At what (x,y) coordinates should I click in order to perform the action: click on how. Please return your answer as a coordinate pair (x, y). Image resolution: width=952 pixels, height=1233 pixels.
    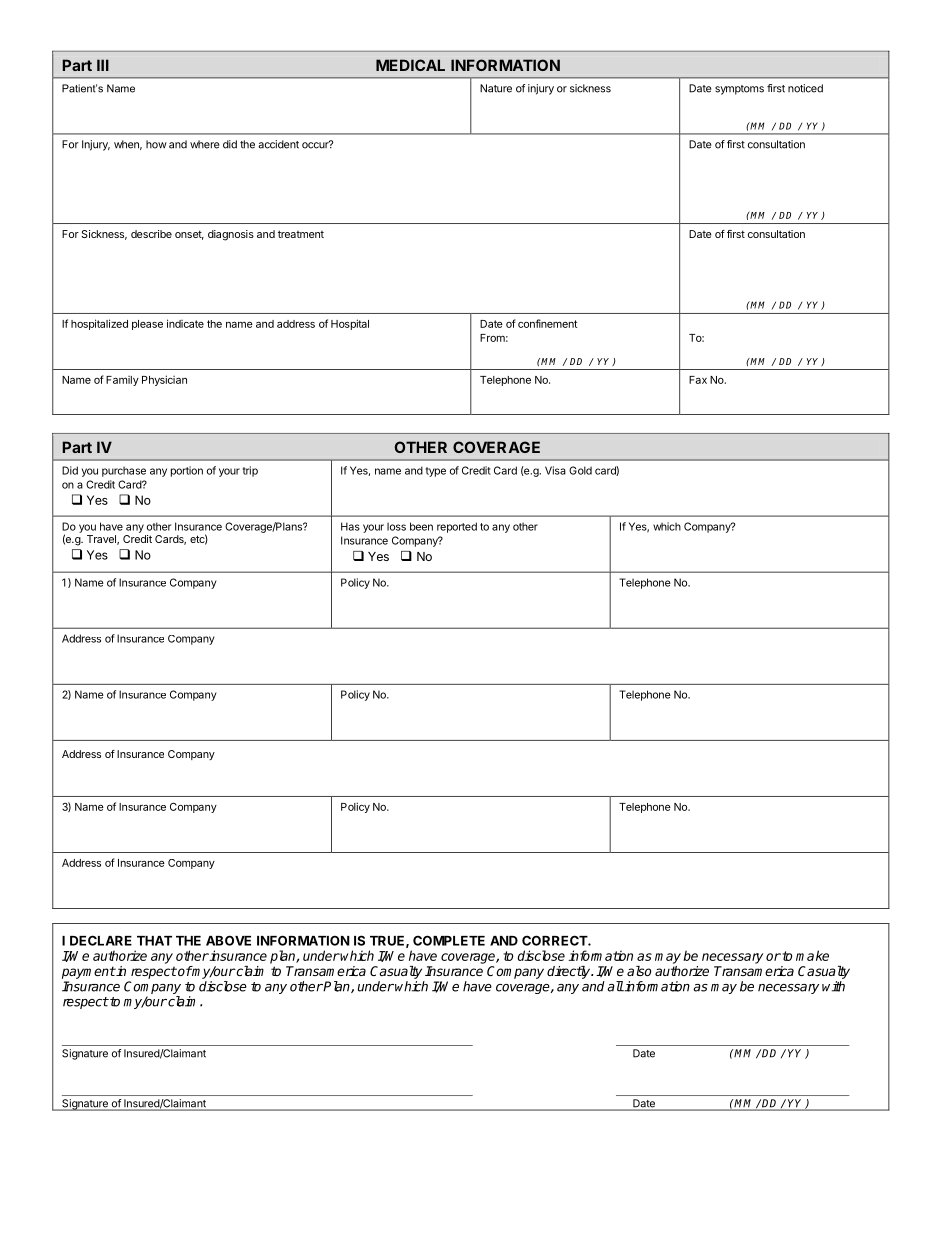
    Looking at the image, I should click on (156, 144).
